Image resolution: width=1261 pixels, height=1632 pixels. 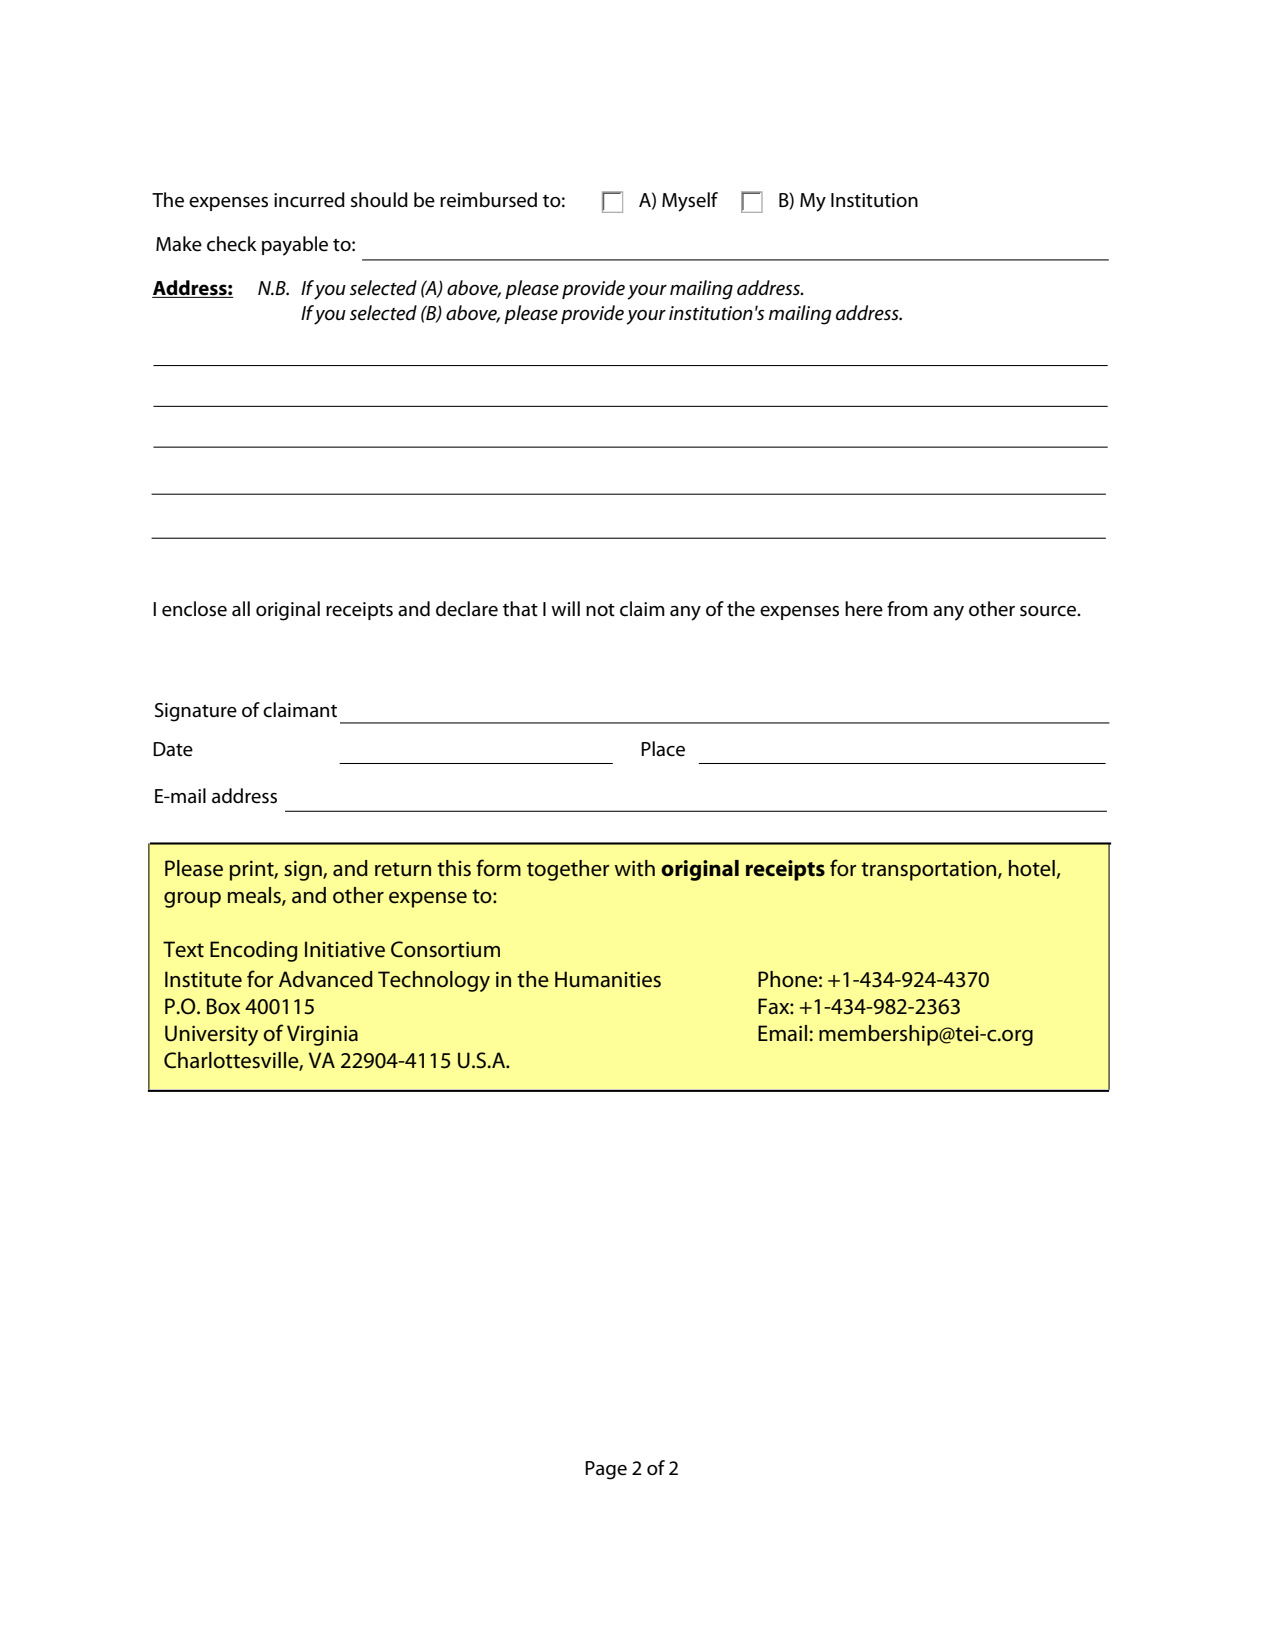 I want to click on reimbursed, so click(x=488, y=200).
